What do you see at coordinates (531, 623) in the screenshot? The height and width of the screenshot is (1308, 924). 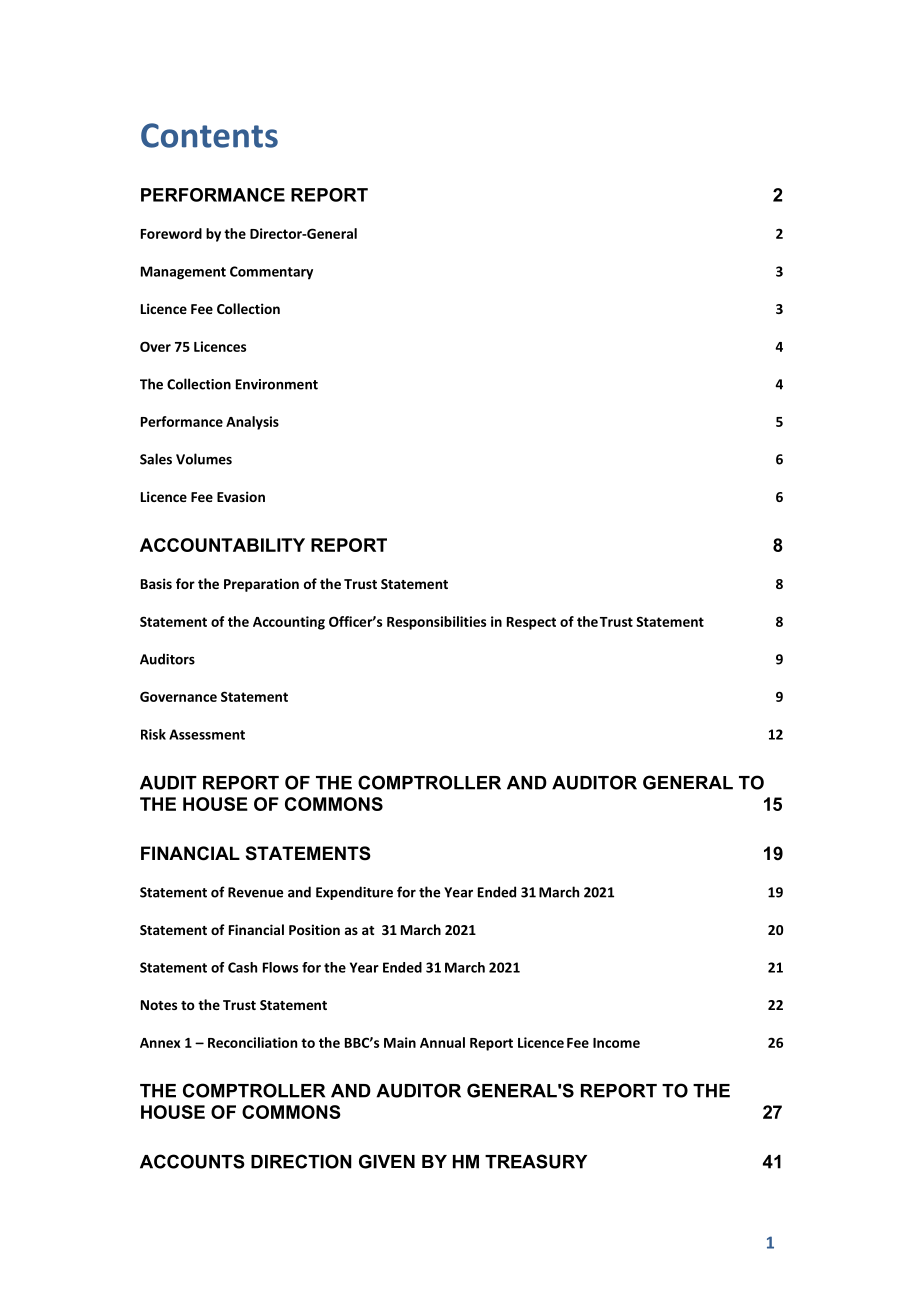 I see `Respect` at bounding box center [531, 623].
